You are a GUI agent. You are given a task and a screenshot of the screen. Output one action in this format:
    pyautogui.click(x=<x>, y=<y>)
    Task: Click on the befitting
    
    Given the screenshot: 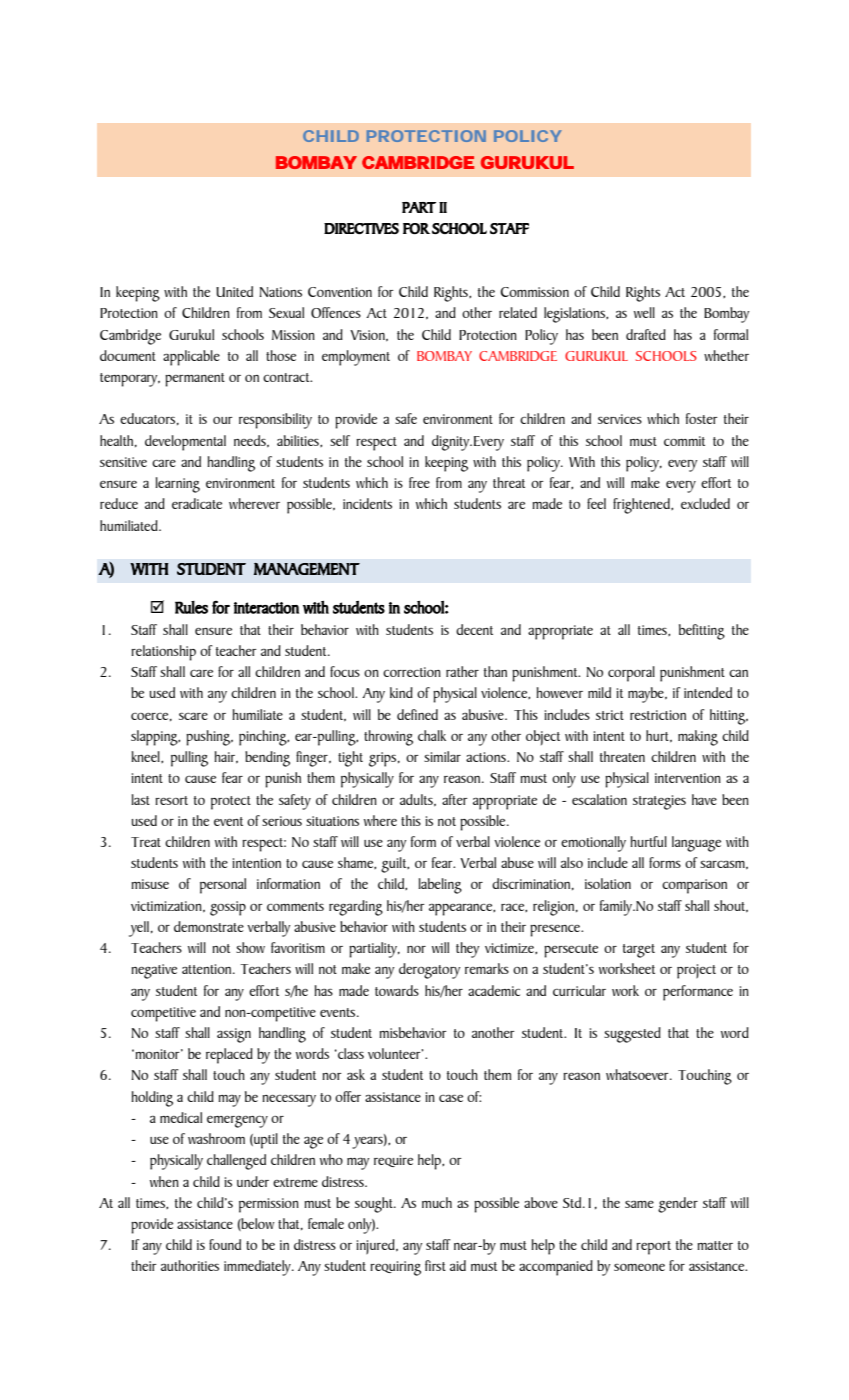 What is the action you would take?
    pyautogui.click(x=702, y=632)
